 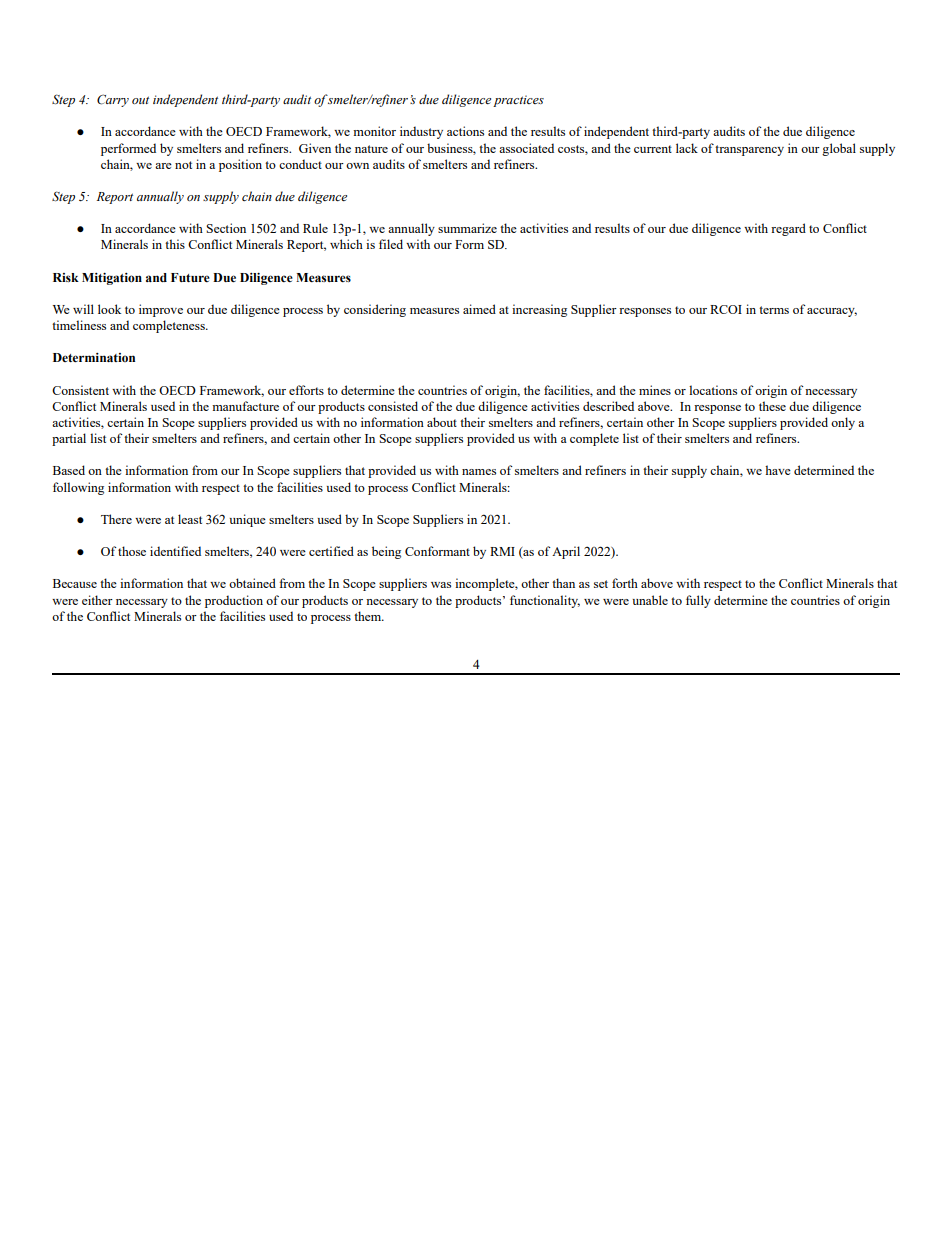 What do you see at coordinates (97, 600) in the screenshot?
I see `either` at bounding box center [97, 600].
